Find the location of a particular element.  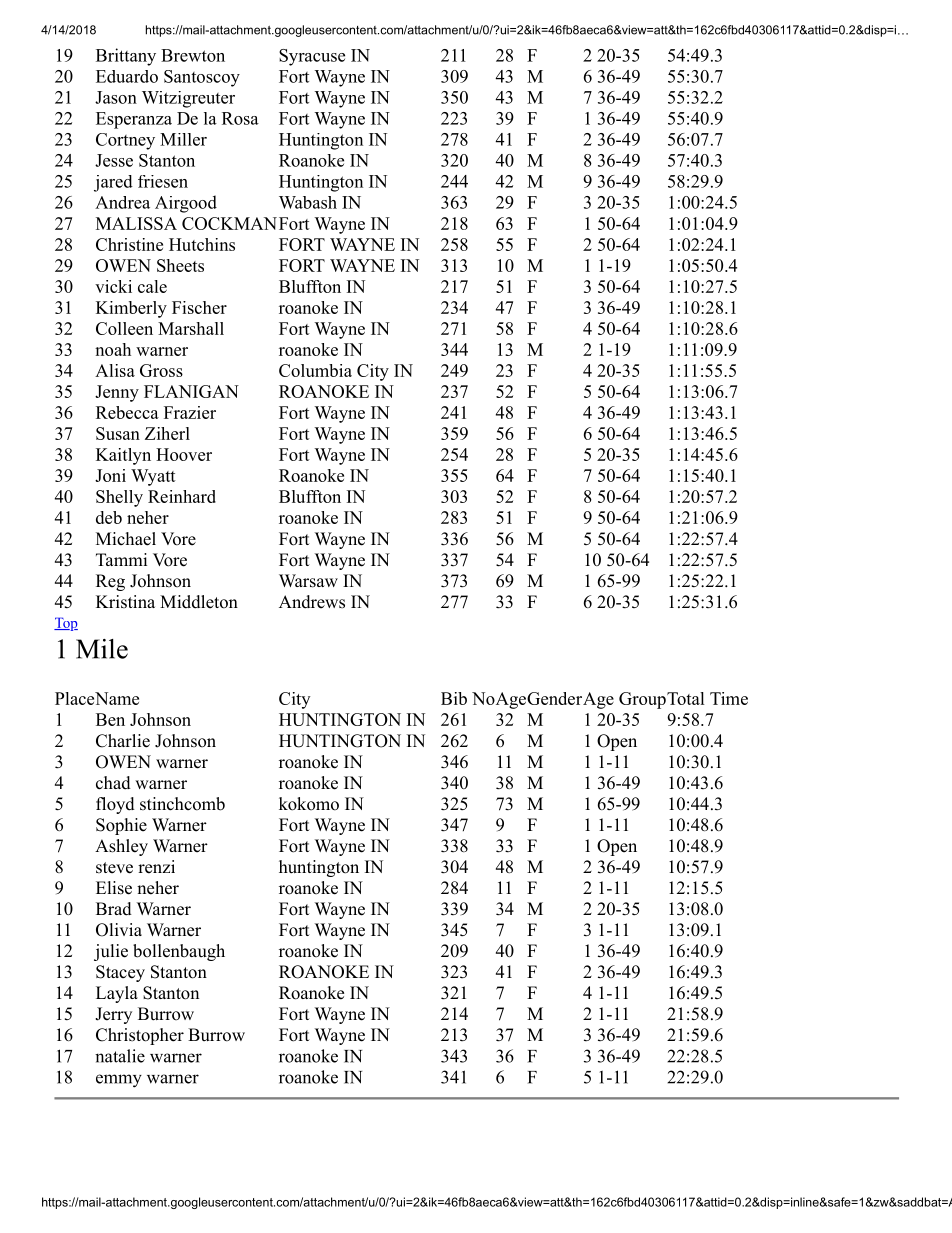

Bib is located at coordinates (454, 698).
